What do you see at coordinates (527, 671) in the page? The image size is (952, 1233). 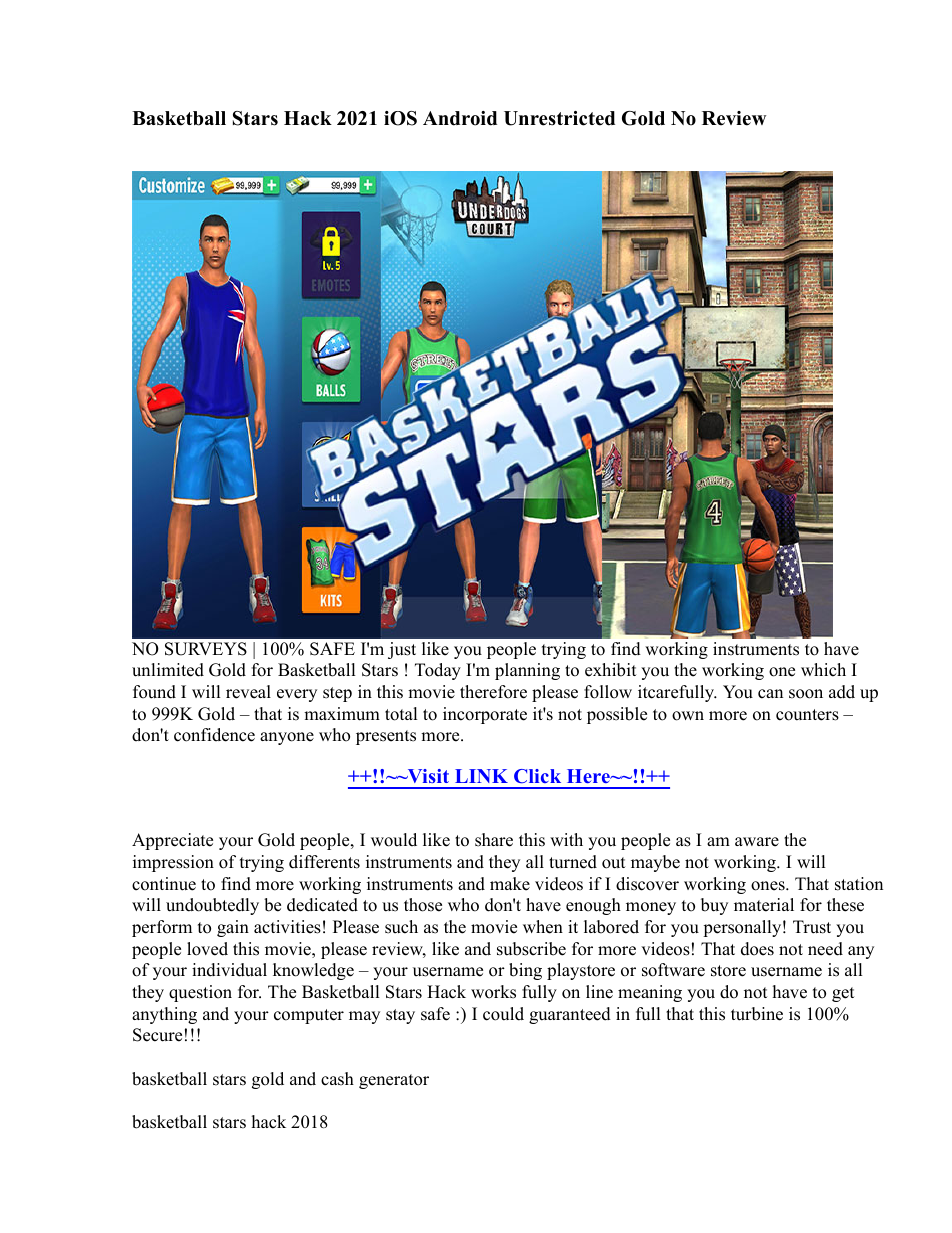 I see `planning` at bounding box center [527, 671].
